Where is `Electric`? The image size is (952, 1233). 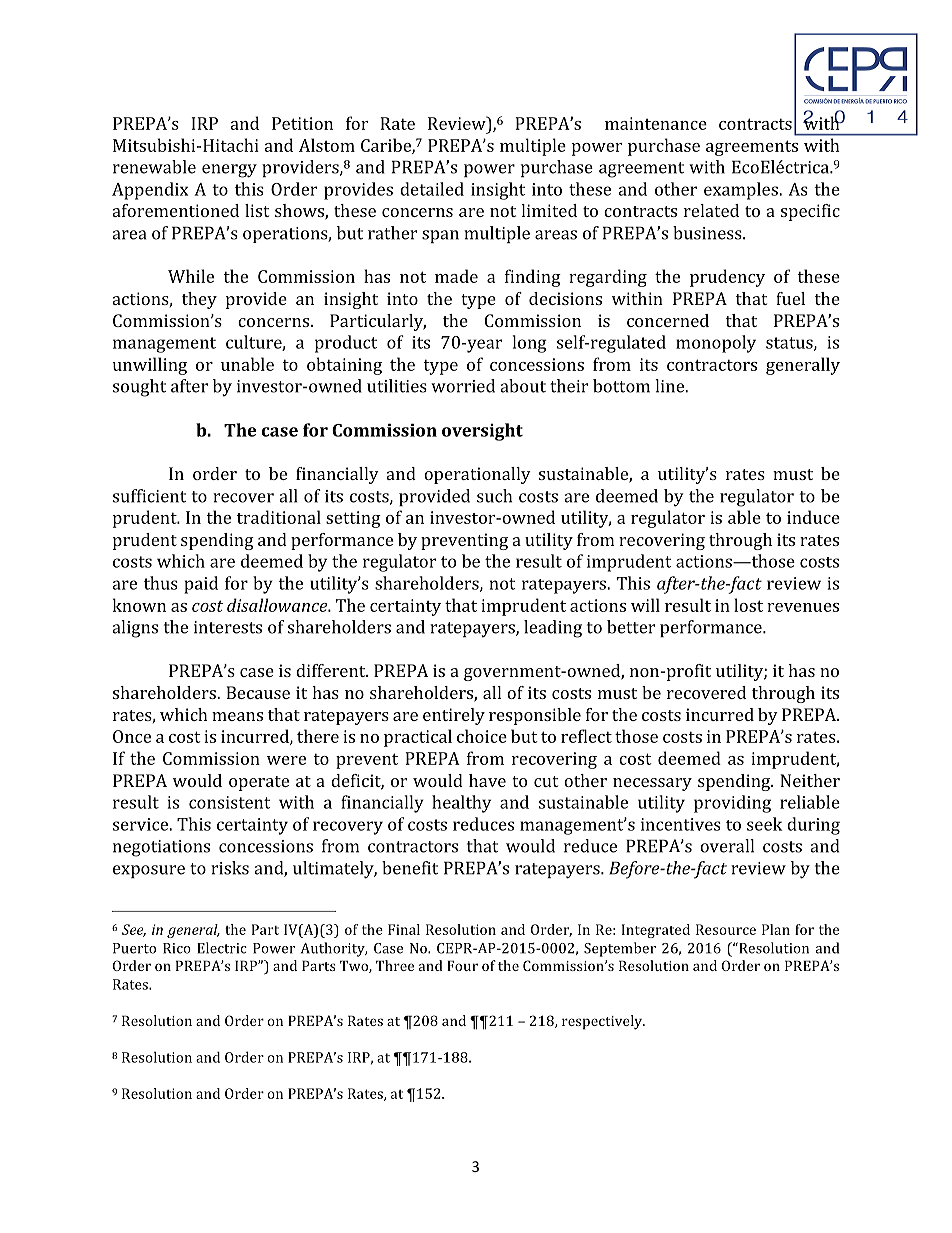 Electric is located at coordinates (222, 948).
